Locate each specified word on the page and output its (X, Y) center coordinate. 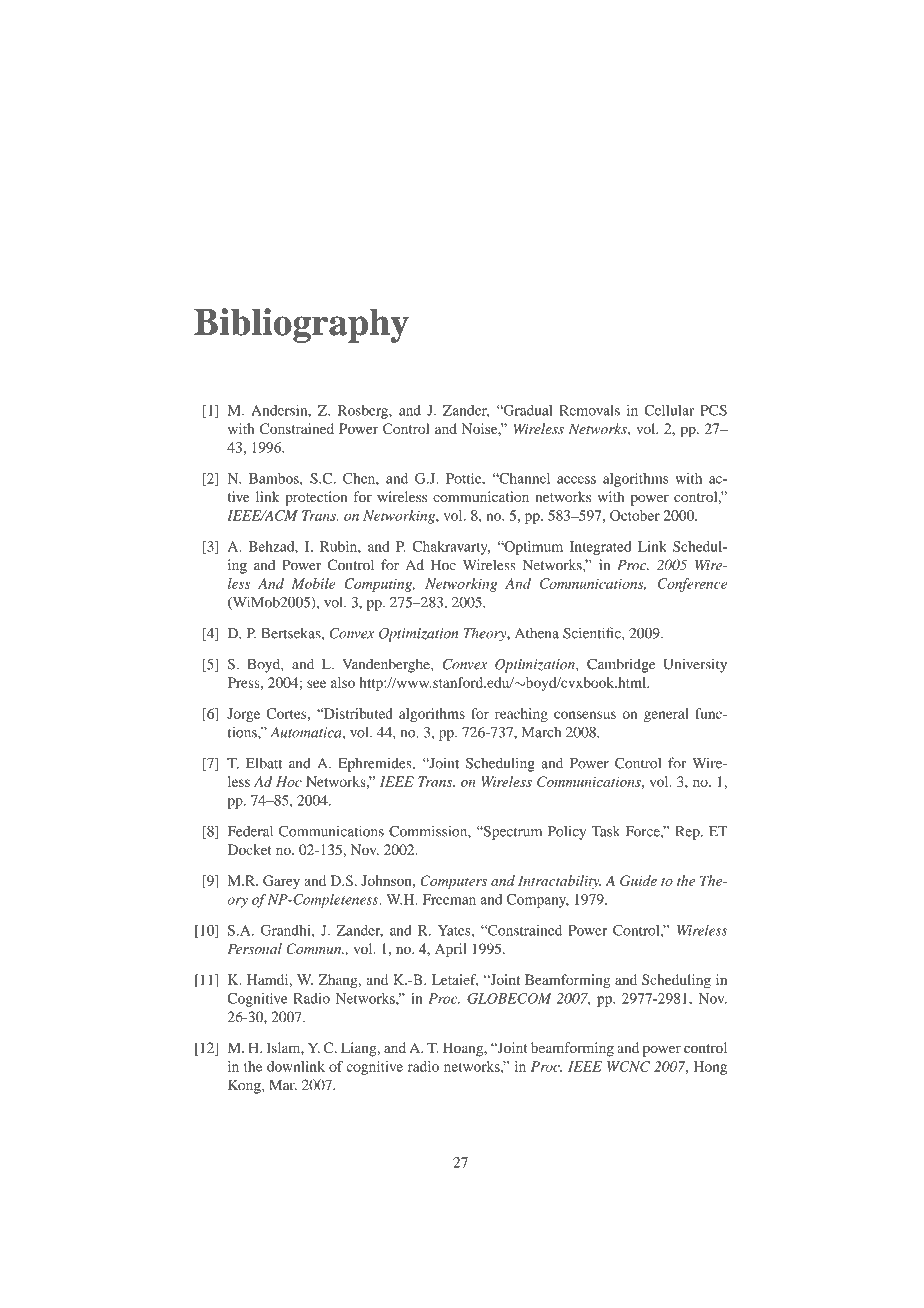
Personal (254, 948)
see (316, 684)
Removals (589, 410)
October (635, 515)
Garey (281, 882)
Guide (638, 880)
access (576, 480)
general (666, 715)
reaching (521, 715)
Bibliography (301, 325)
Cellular (669, 410)
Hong (710, 1068)
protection (316, 498)
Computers (453, 882)
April (451, 950)
